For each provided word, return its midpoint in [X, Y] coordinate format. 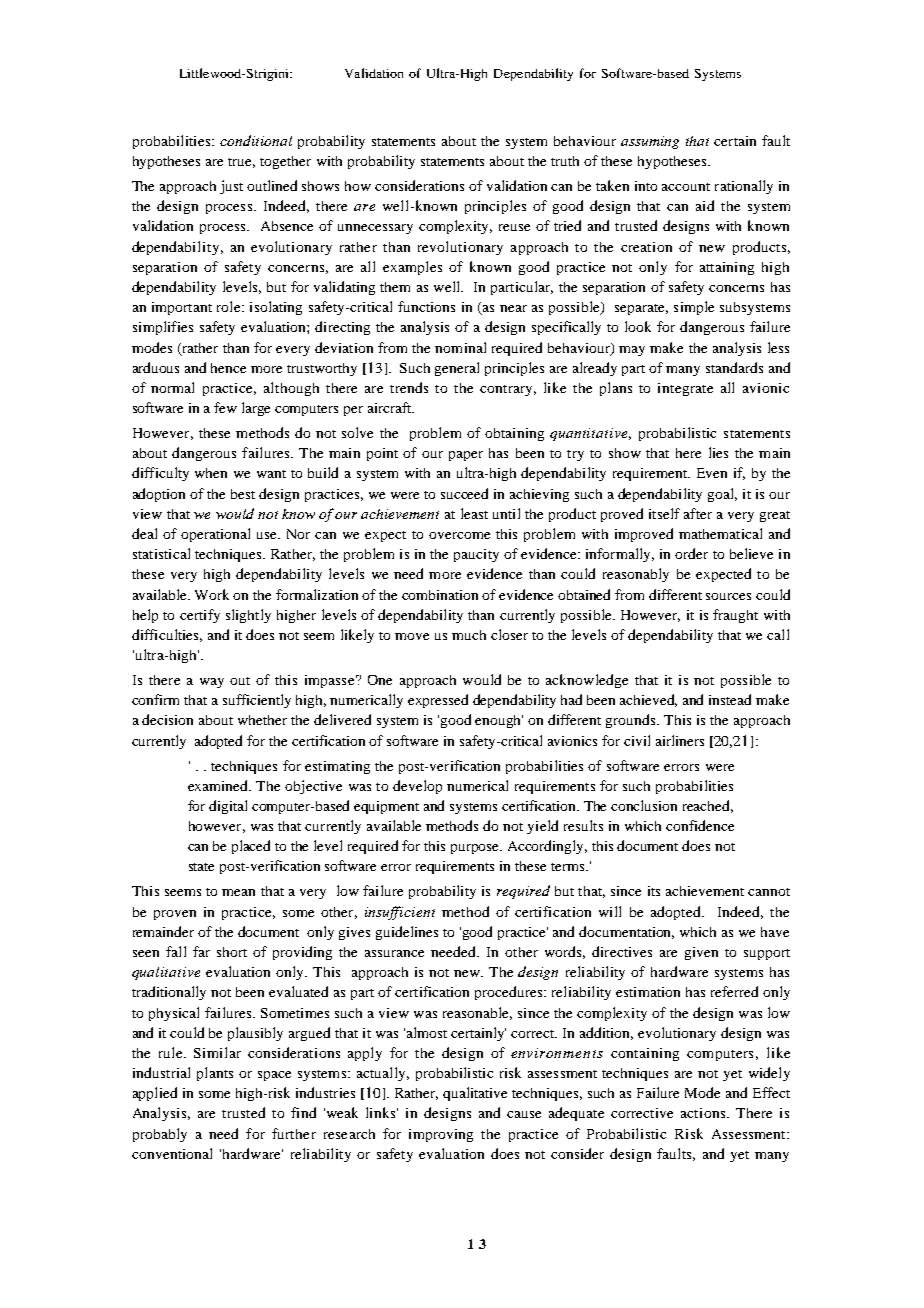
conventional [172, 1153]
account [686, 187]
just [231, 187]
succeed [464, 493]
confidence [700, 825]
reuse [514, 227]
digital [228, 807]
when [211, 473]
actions [704, 1113]
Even [712, 473]
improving [441, 1135]
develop [417, 787]
